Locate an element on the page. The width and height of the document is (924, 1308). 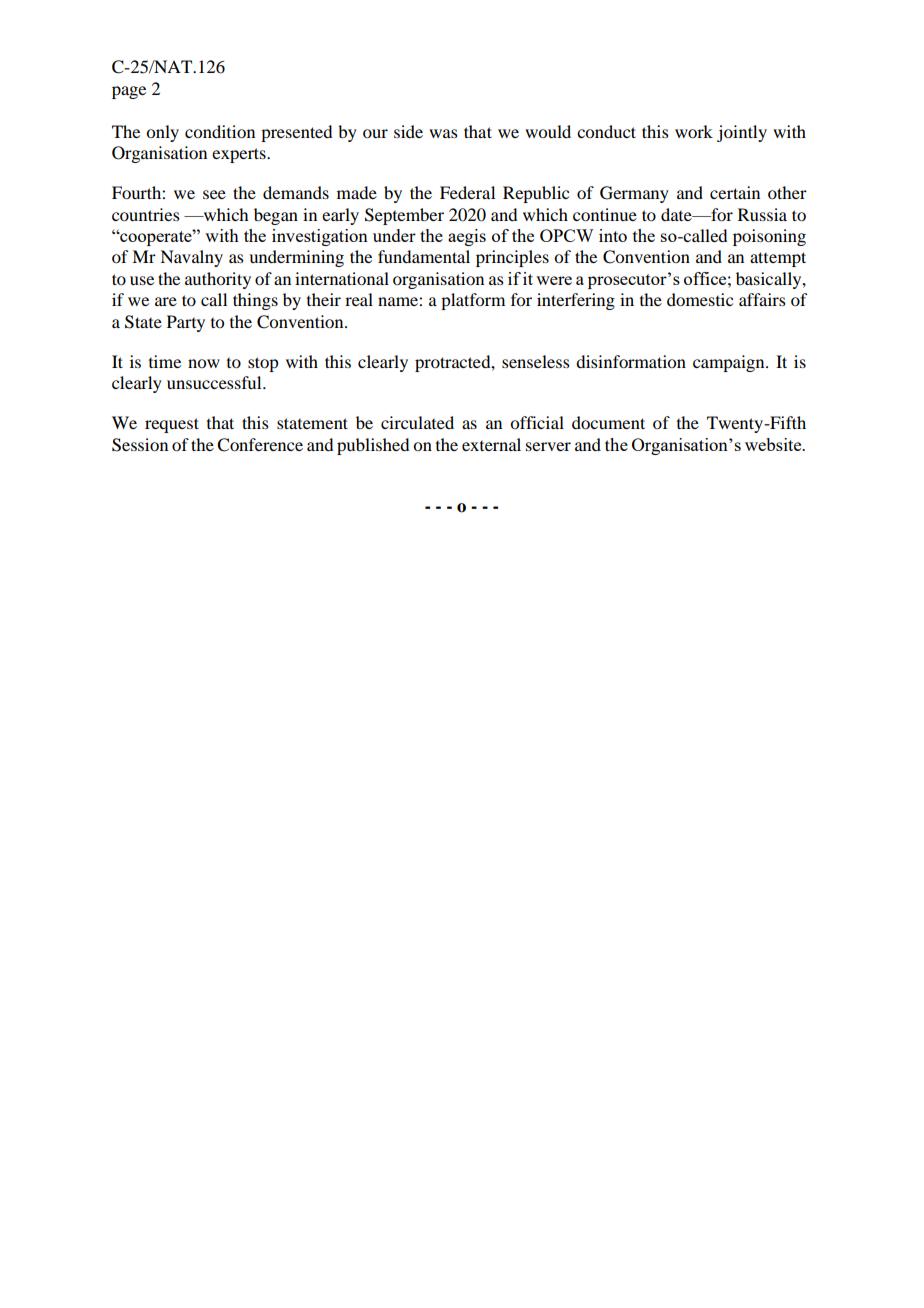
was is located at coordinates (443, 133).
